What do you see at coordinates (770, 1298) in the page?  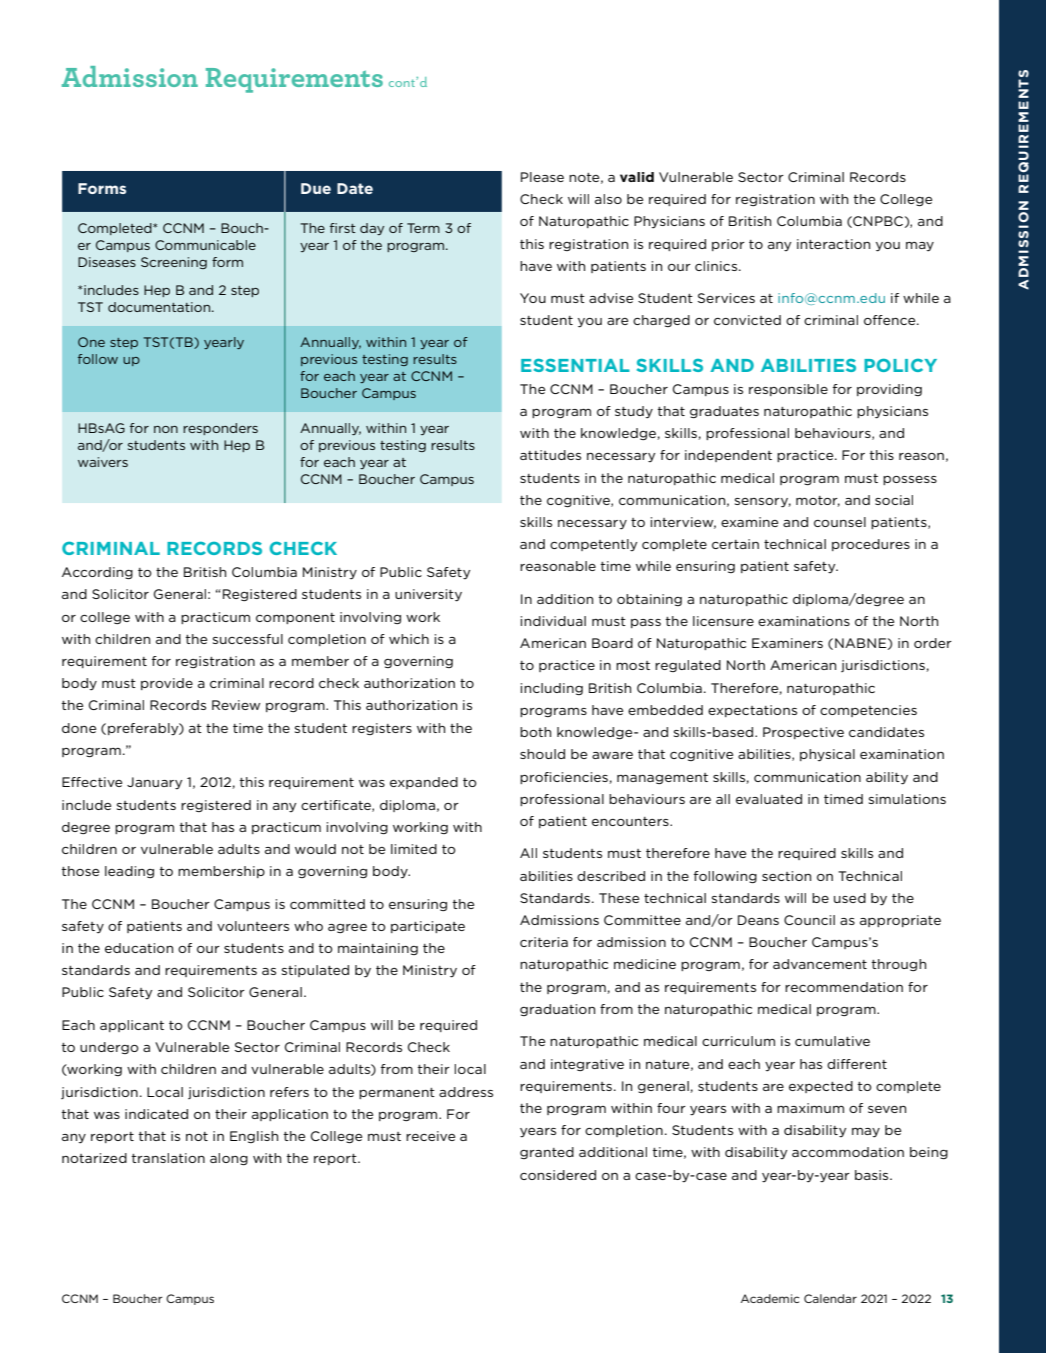 I see `Academic` at bounding box center [770, 1298].
